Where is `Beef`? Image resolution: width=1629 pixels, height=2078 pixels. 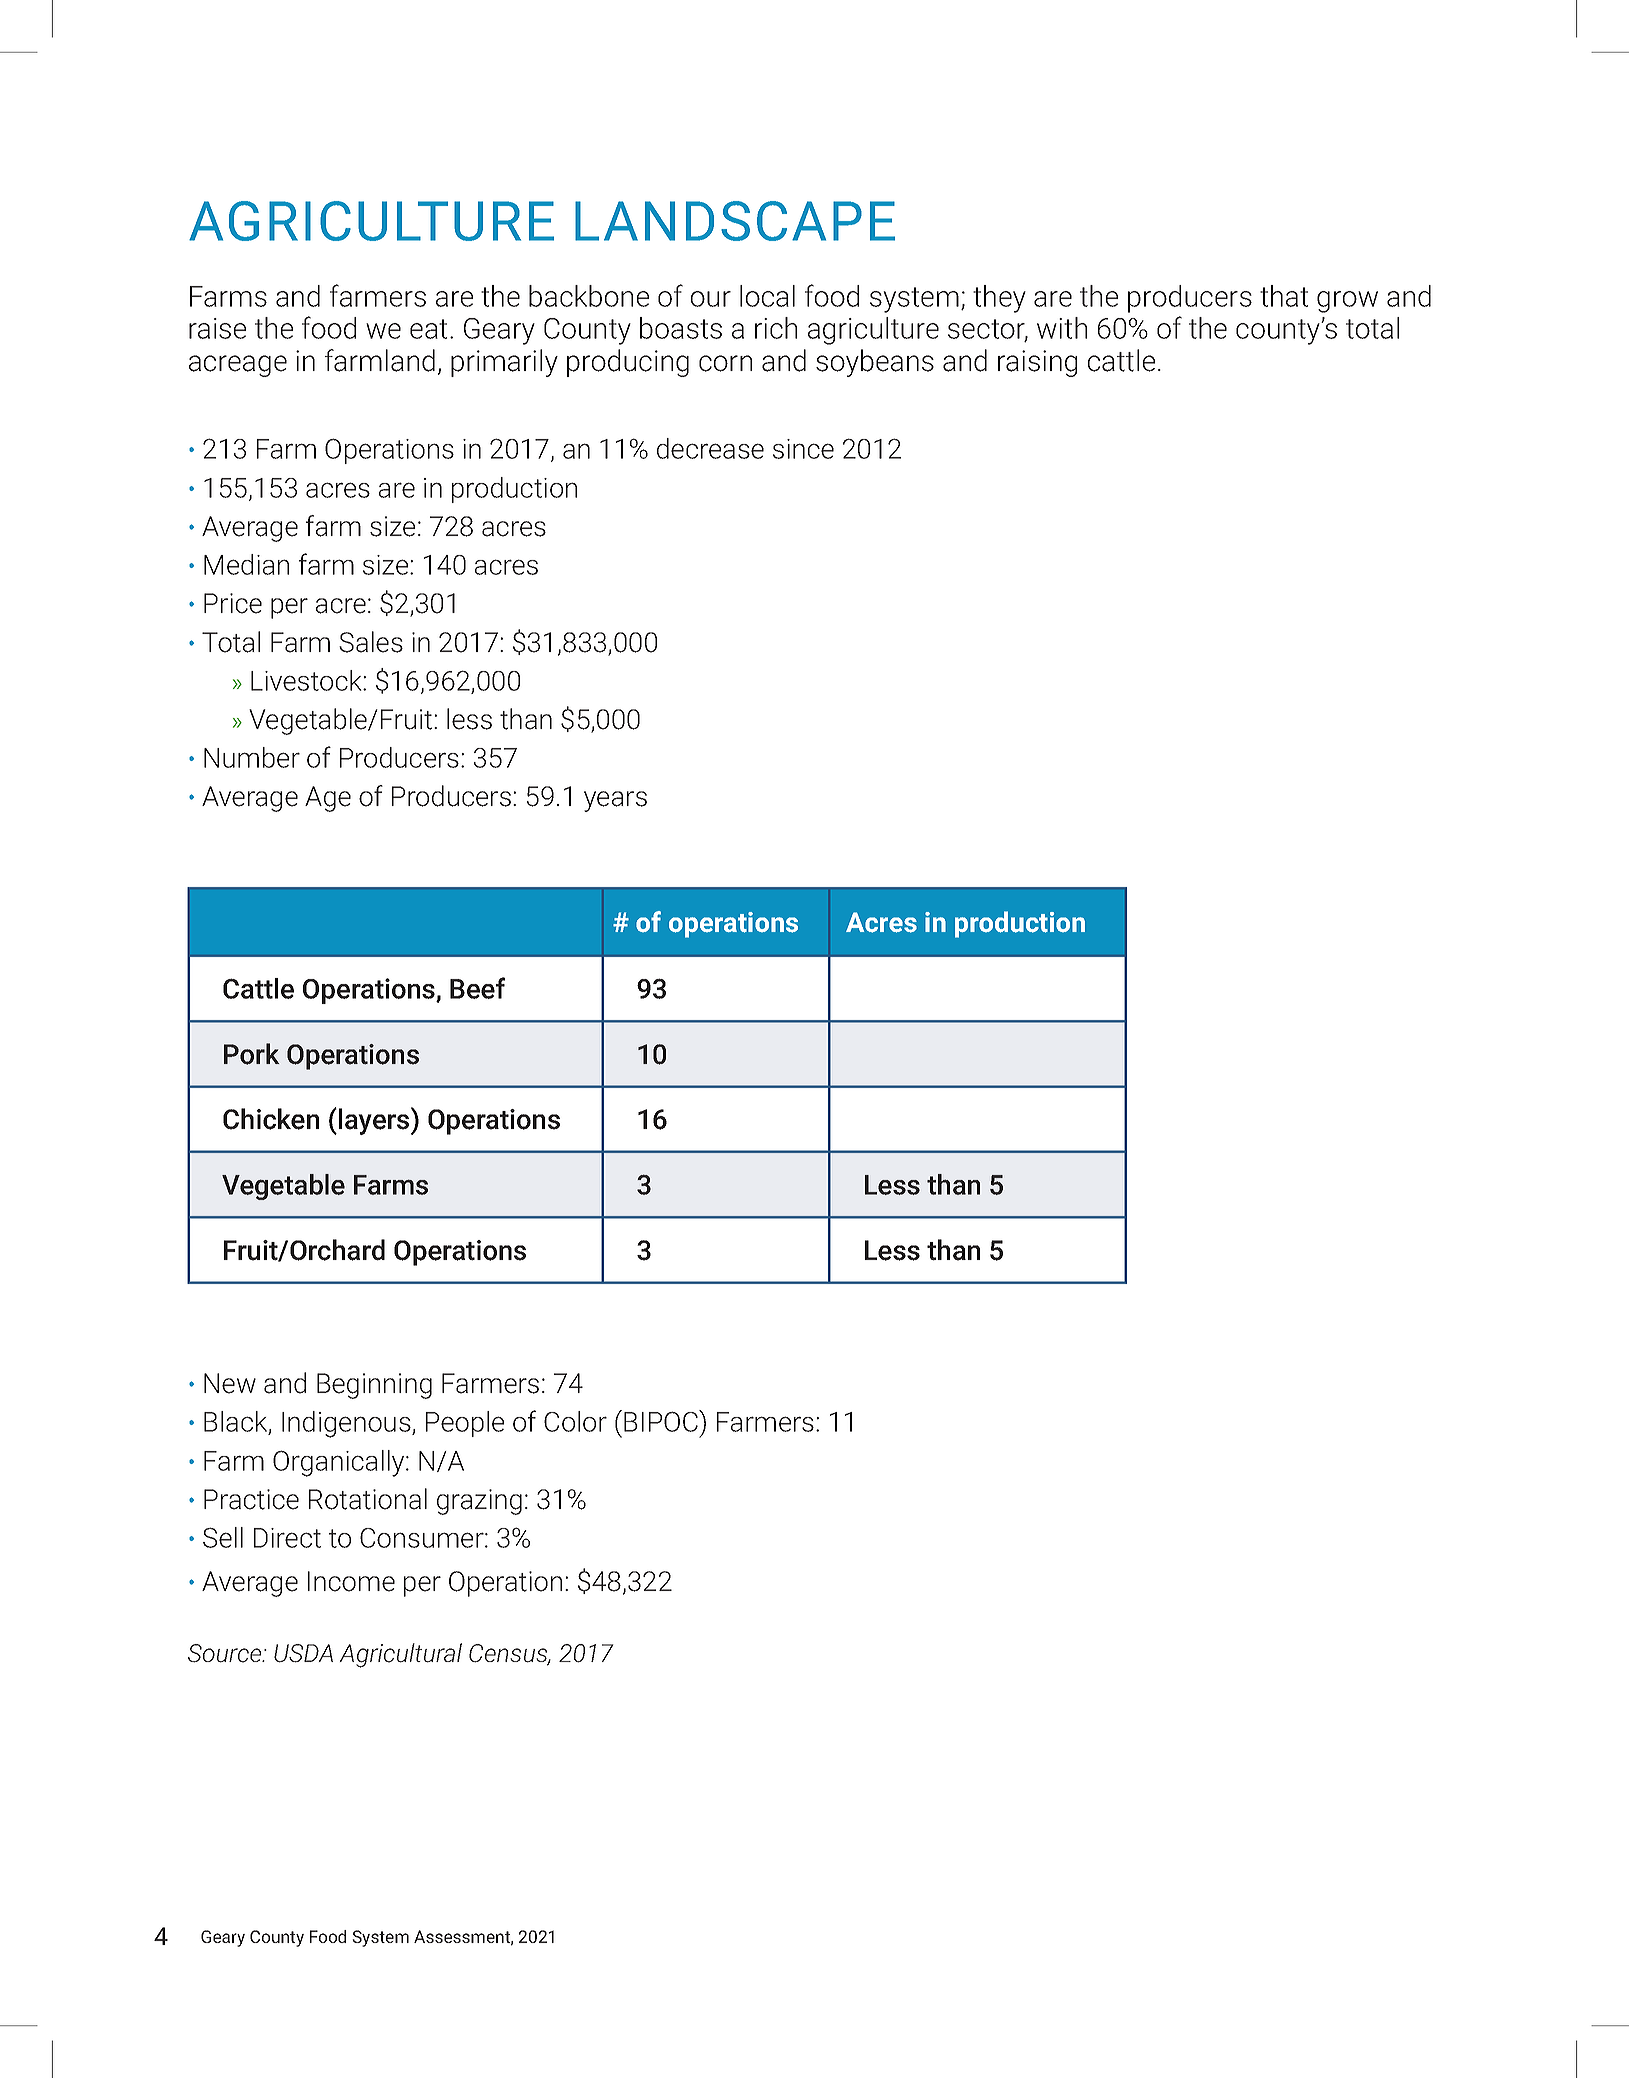
Beef is located at coordinates (477, 988).
